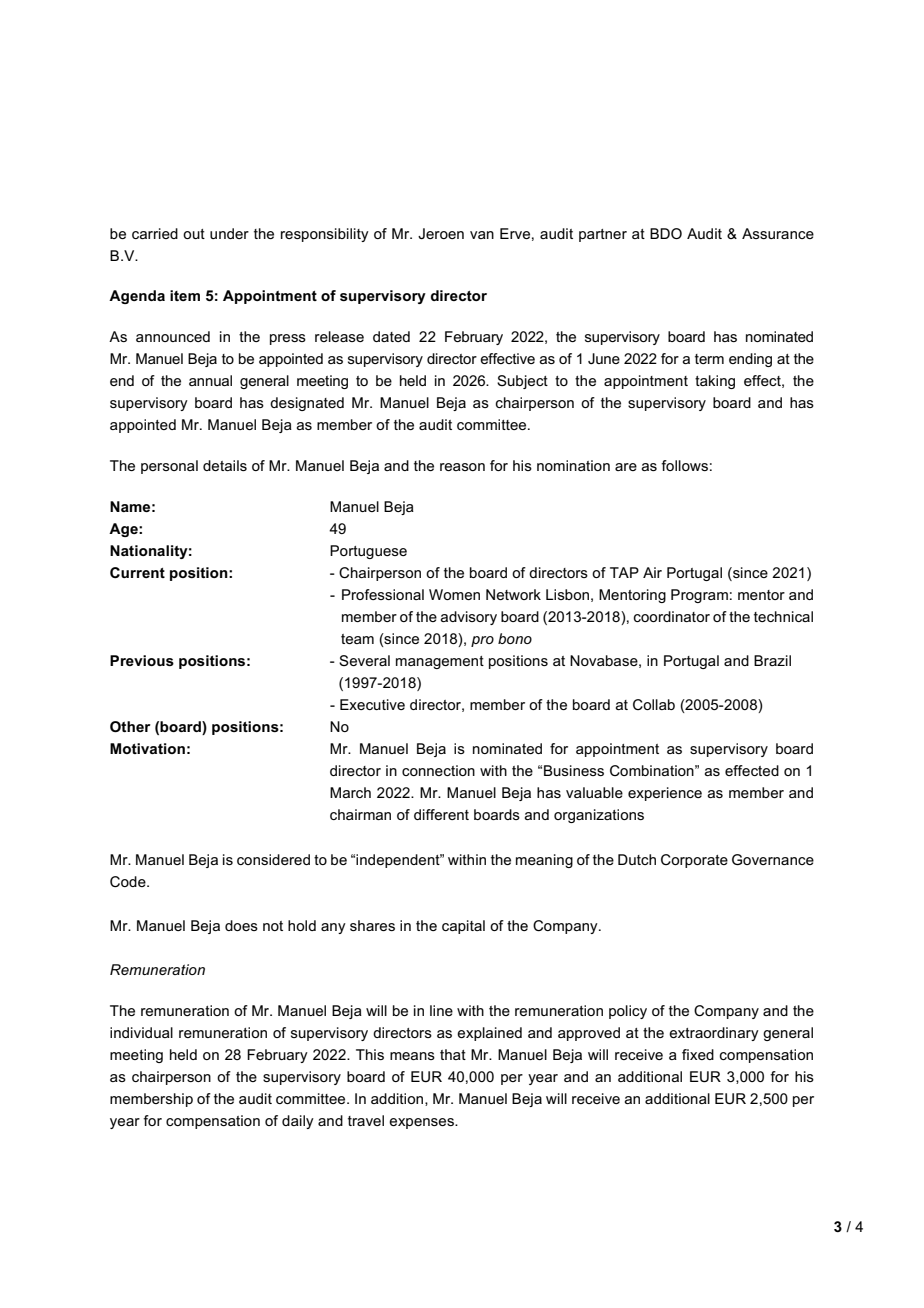 The image size is (924, 1308). I want to click on fixed, so click(698, 1054).
